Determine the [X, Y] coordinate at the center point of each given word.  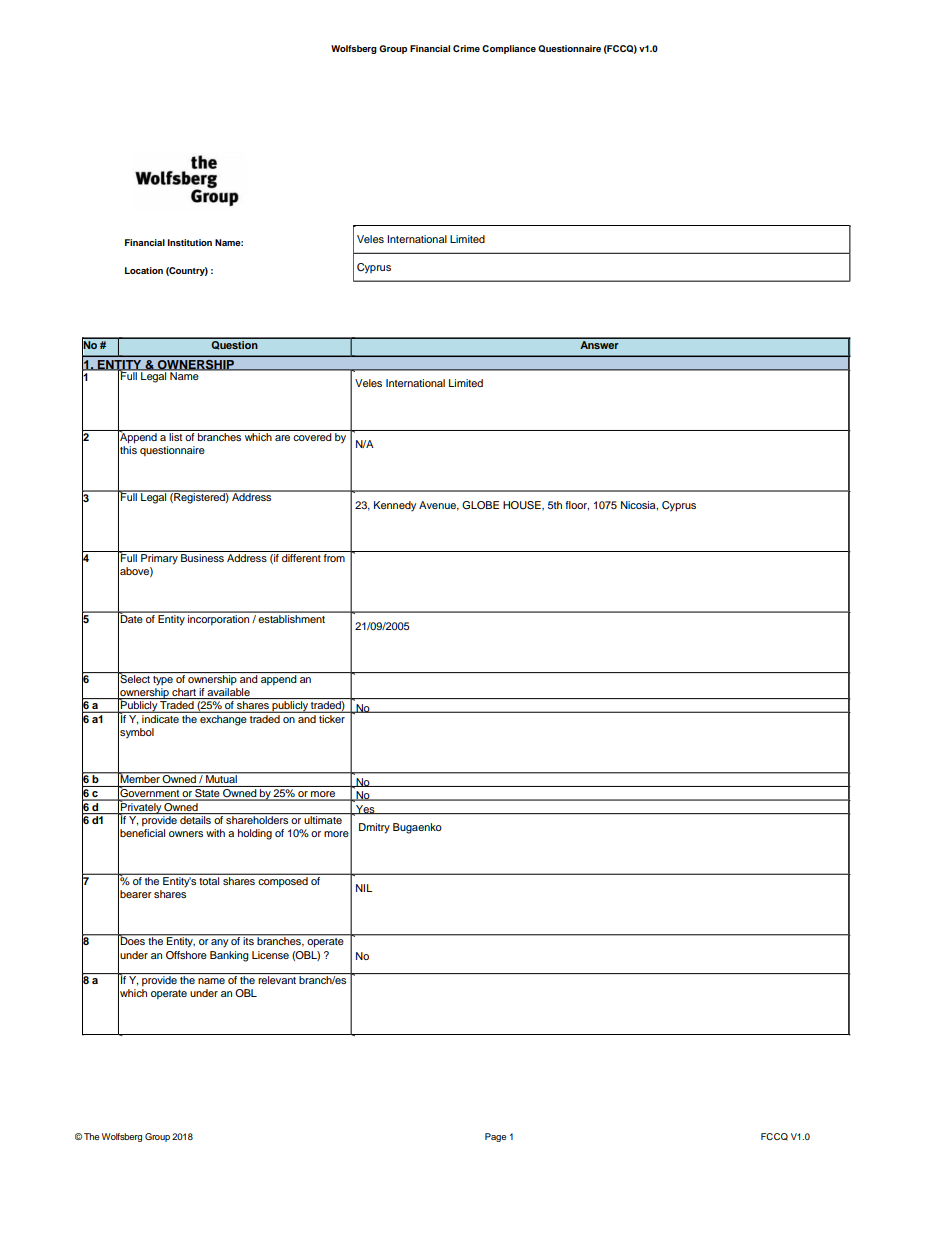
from [334, 558]
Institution [190, 242]
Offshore [186, 955]
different [301, 558]
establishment [292, 617]
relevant [277, 980]
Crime [466, 48]
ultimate [323, 820]
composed [283, 880]
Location [144, 270]
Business [202, 558]
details [195, 820]
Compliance [509, 49]
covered [312, 437]
